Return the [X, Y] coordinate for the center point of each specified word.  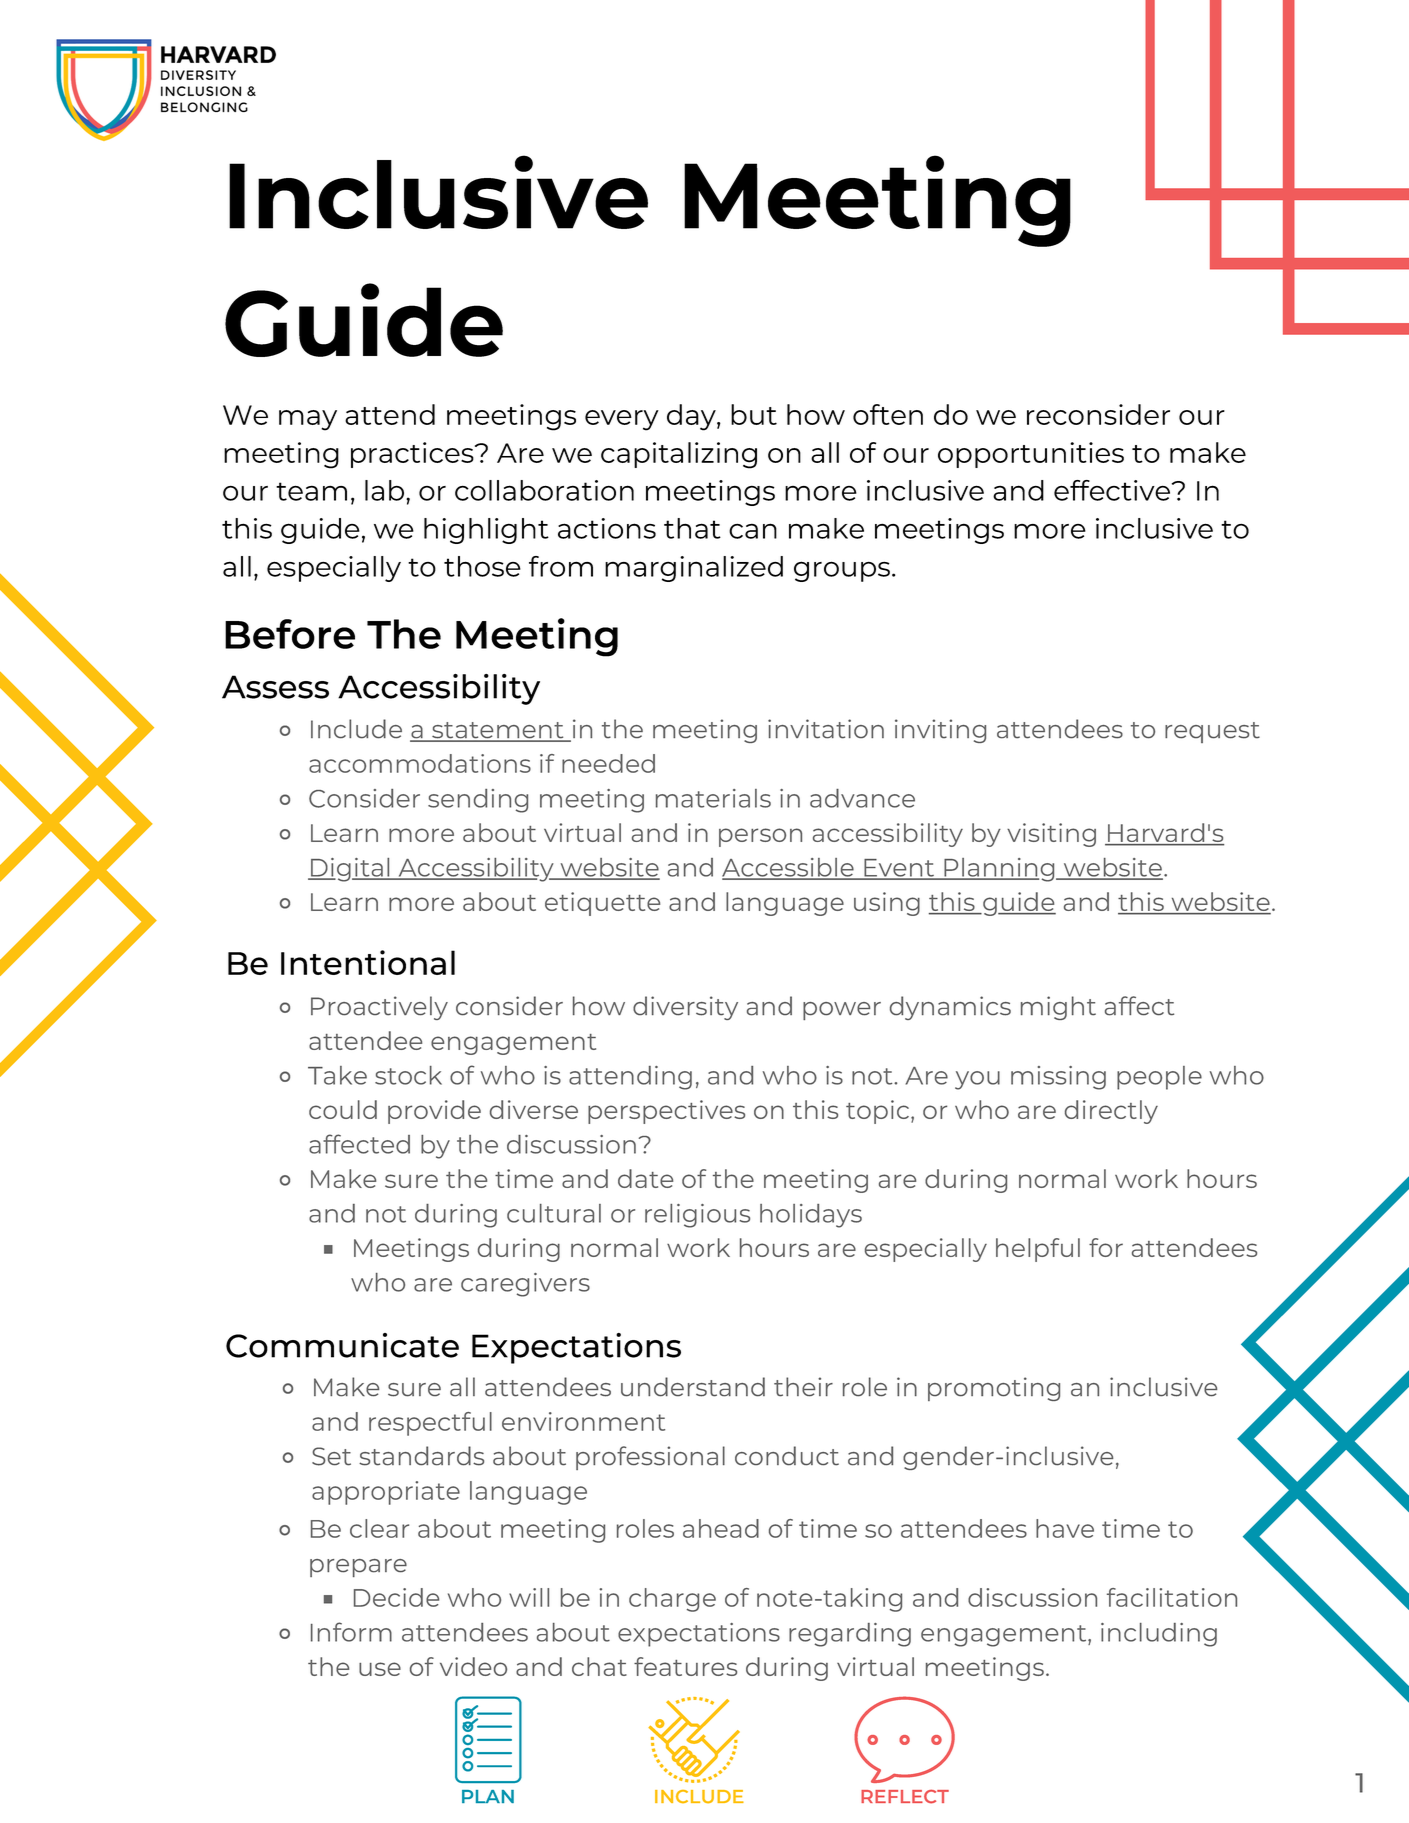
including [1159, 1635]
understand [693, 1387]
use [380, 1669]
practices [413, 455]
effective [1113, 490]
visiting [1051, 835]
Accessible [789, 868]
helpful [1038, 1250]
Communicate [342, 1345]
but [754, 414]
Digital [350, 870]
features [685, 1666]
